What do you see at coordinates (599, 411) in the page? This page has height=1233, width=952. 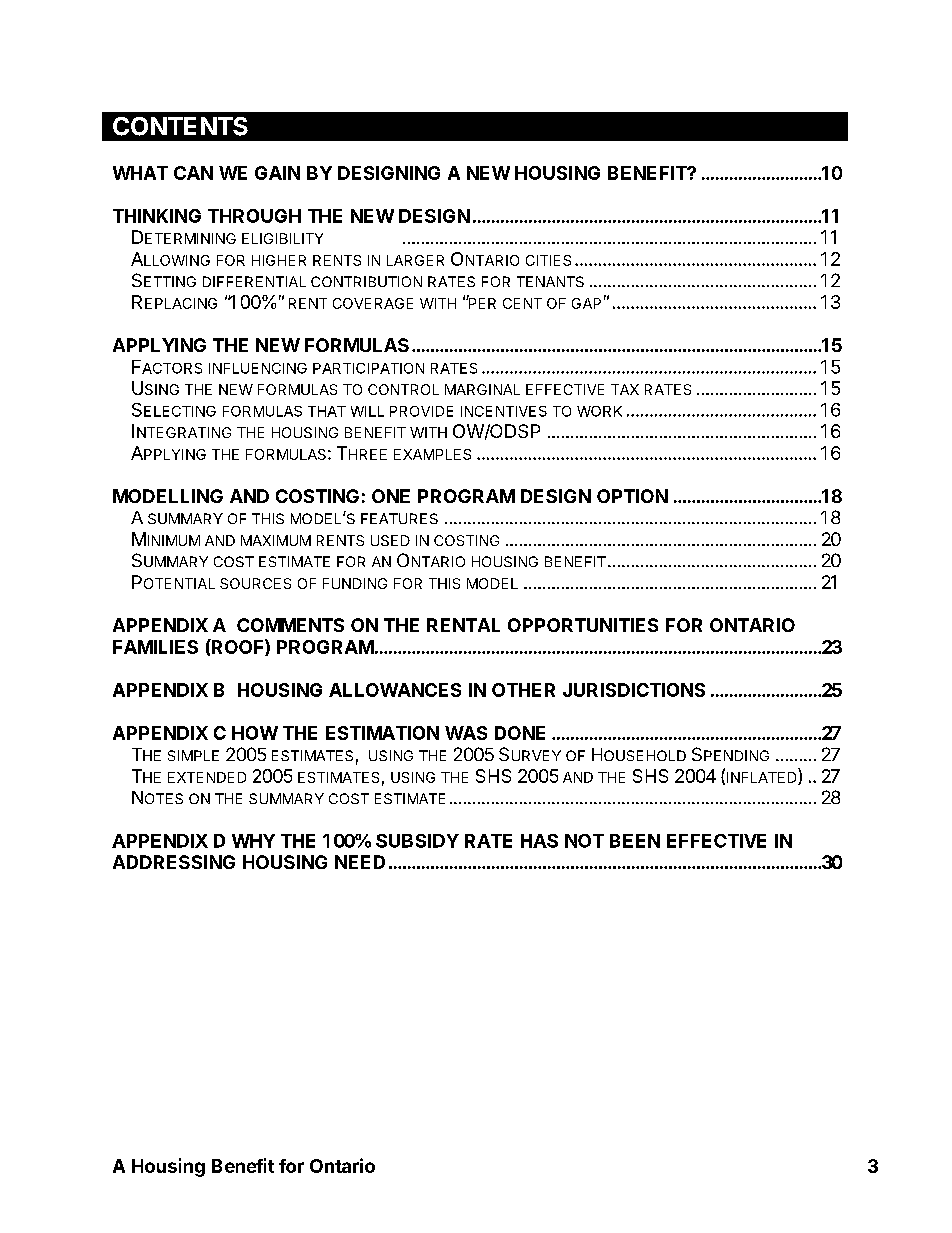 I see `WORK` at bounding box center [599, 411].
